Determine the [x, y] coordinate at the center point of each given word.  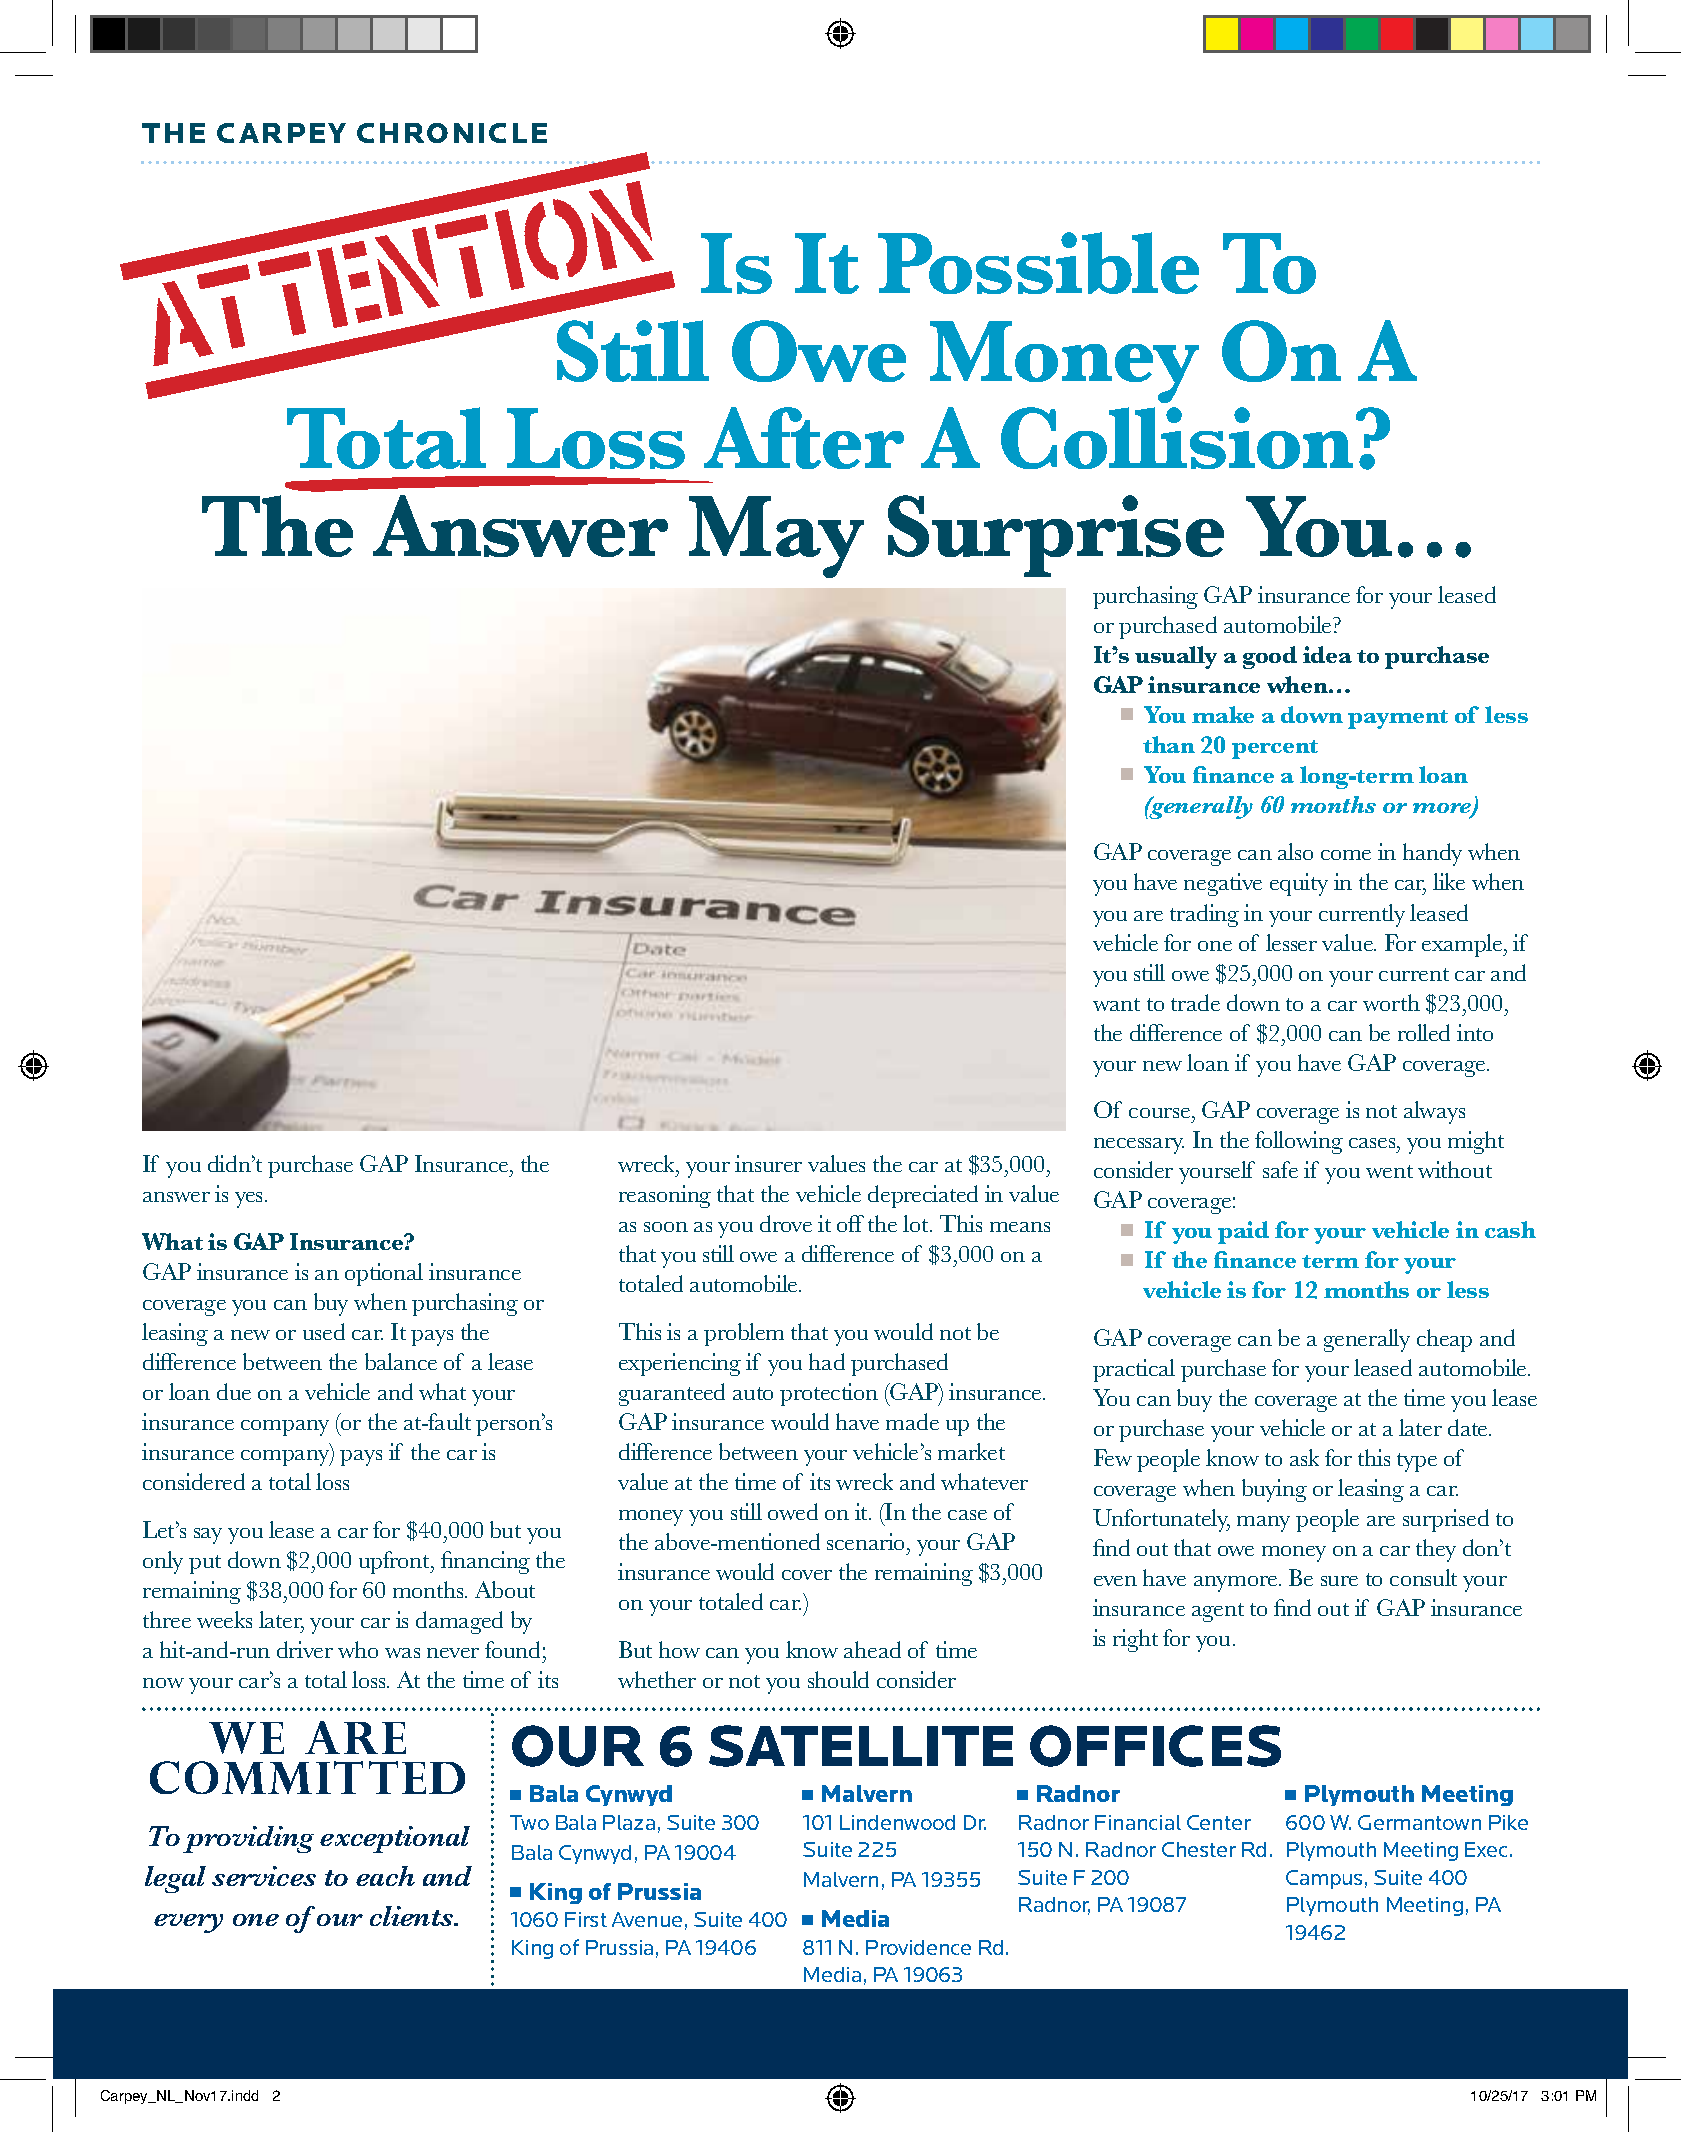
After [804, 438]
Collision [1179, 438]
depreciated [923, 1196]
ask [1304, 1457]
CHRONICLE [452, 133]
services [264, 1876]
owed [793, 1511]
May [776, 537]
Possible [1038, 263]
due [234, 1391]
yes [250, 1200]
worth [1391, 1002]
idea [1327, 654]
